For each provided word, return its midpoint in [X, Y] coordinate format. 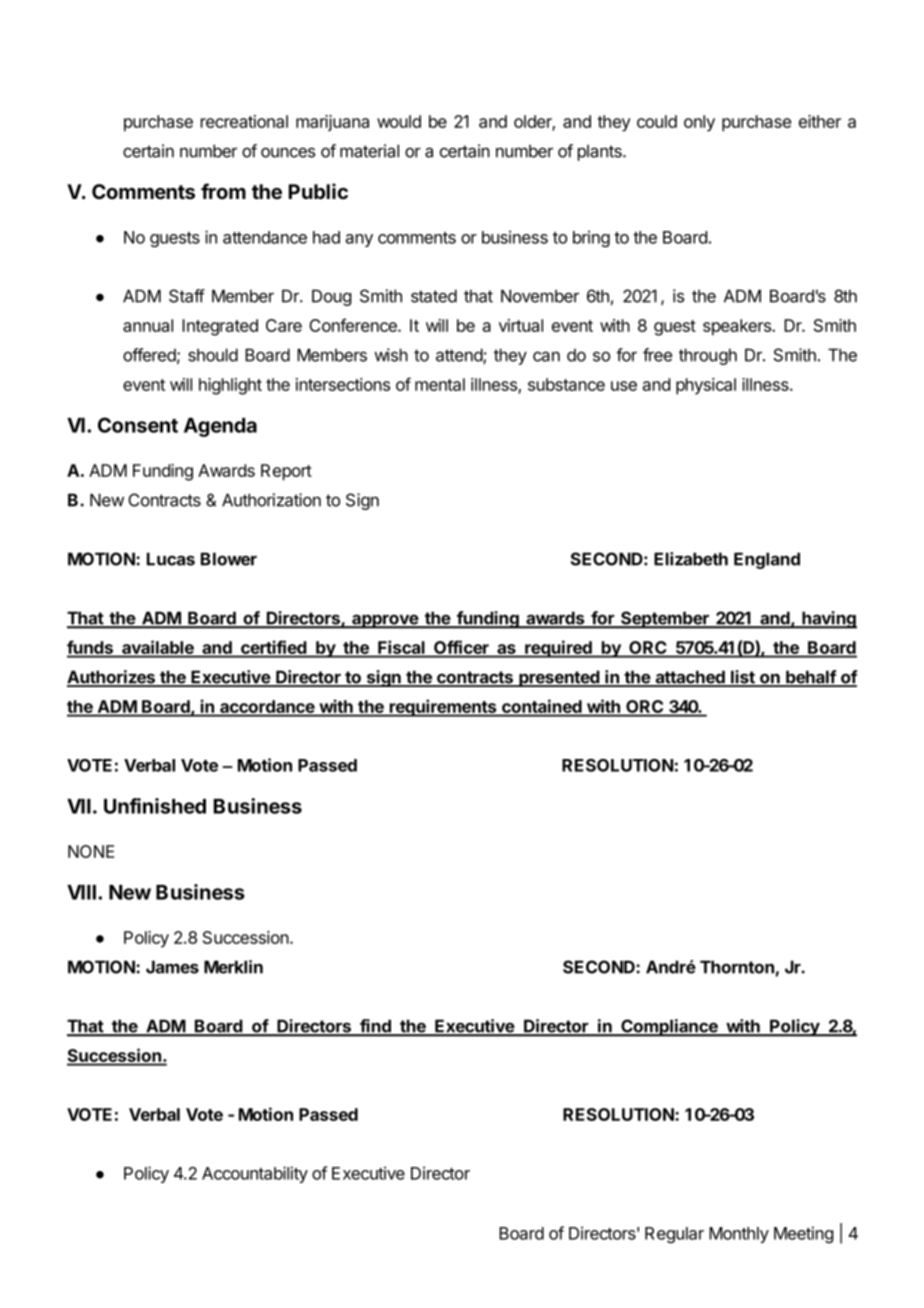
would [399, 121]
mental [440, 384]
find [375, 1027]
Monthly [739, 1235]
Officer [461, 648]
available [158, 648]
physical [706, 386]
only [699, 123]
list [743, 678]
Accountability [255, 1174]
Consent [138, 425]
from [223, 191]
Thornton [737, 967]
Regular [674, 1235]
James [172, 967]
